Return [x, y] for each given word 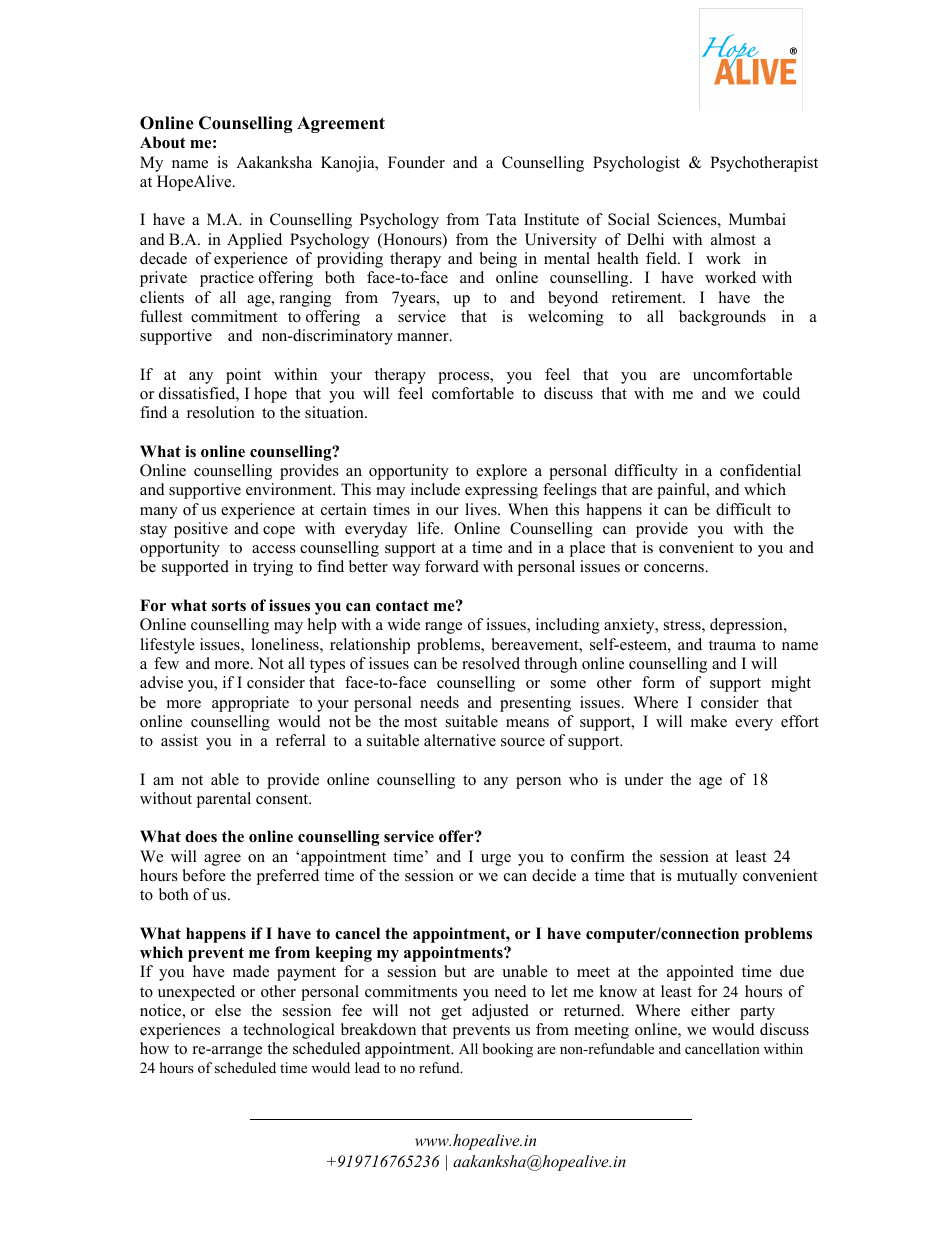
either [710, 1010]
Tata [501, 219]
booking [508, 1050]
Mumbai [757, 219]
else [228, 1010]
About [163, 142]
